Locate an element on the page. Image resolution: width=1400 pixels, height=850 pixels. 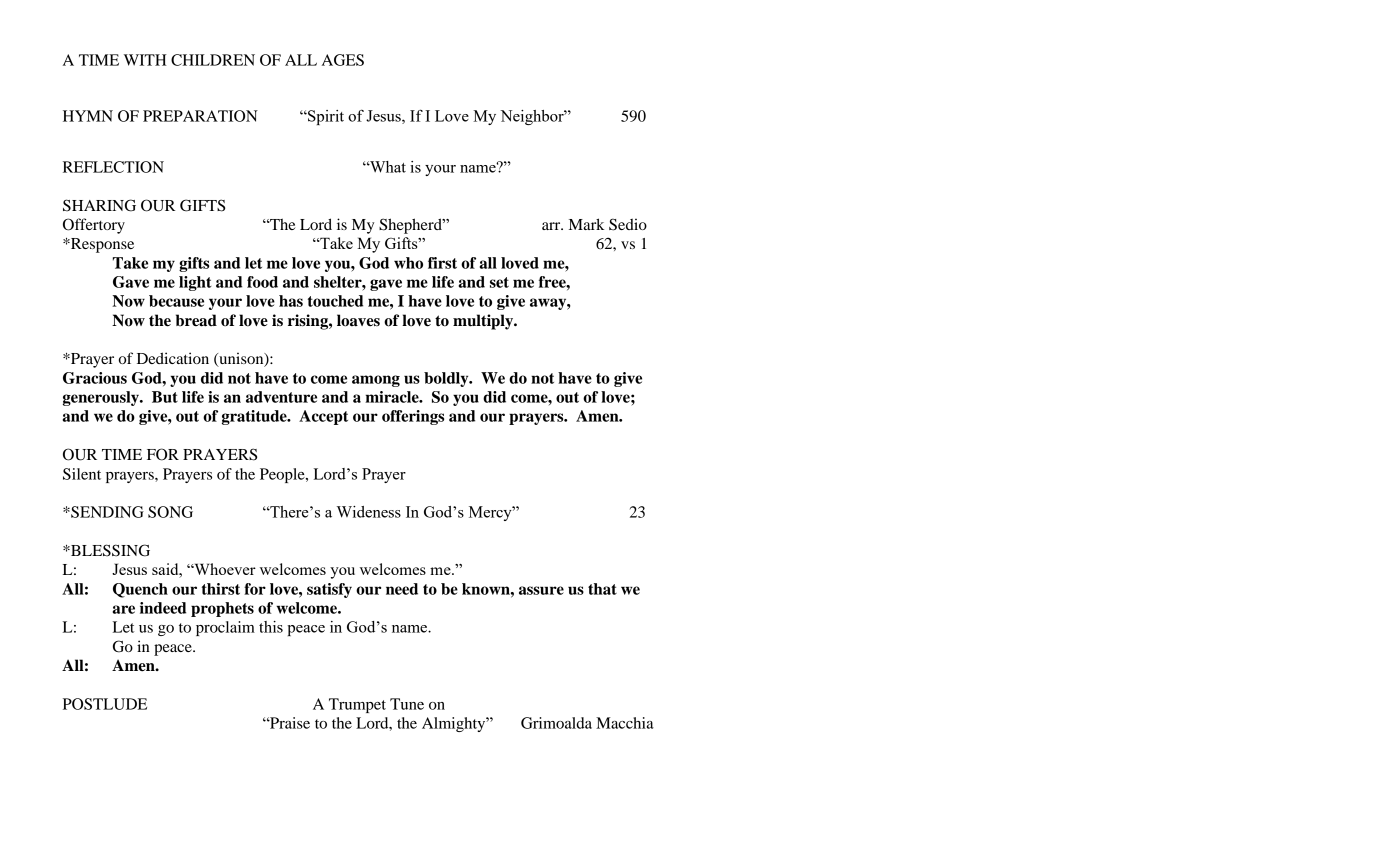
touched is located at coordinates (335, 301).
